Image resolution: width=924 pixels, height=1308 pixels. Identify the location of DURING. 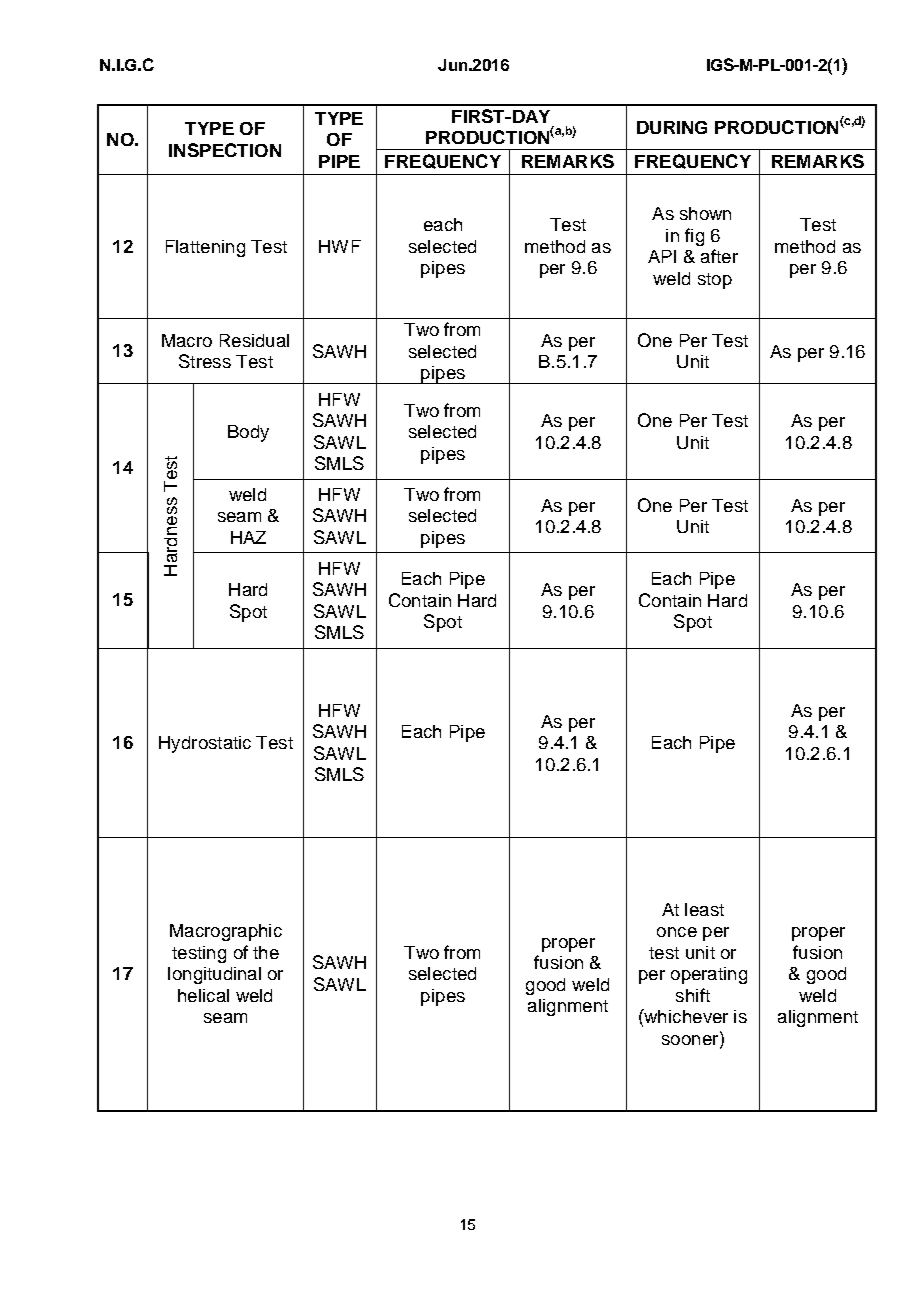
(672, 127).
